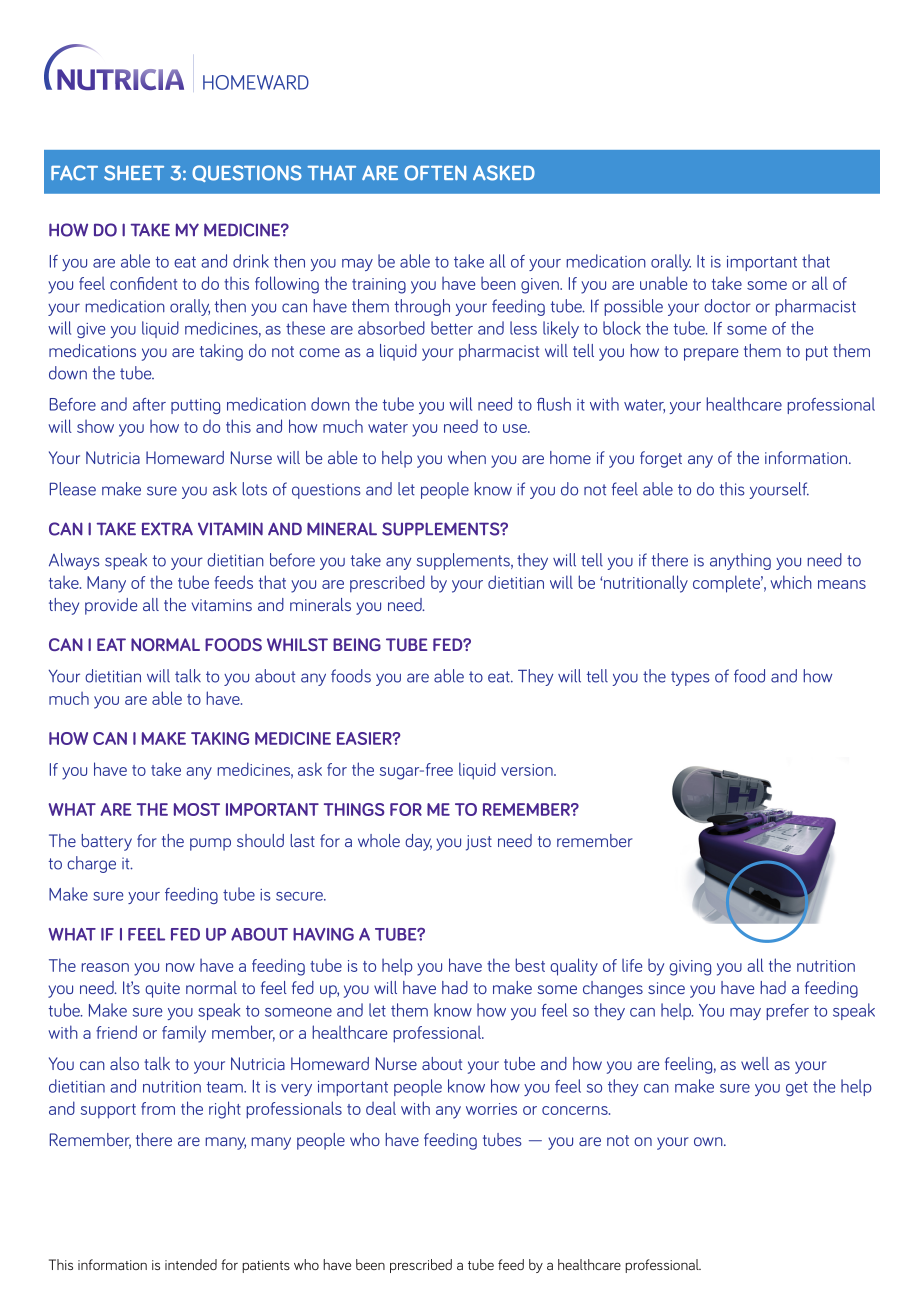  Describe the element at coordinates (528, 770) in the document. I see `version` at that location.
